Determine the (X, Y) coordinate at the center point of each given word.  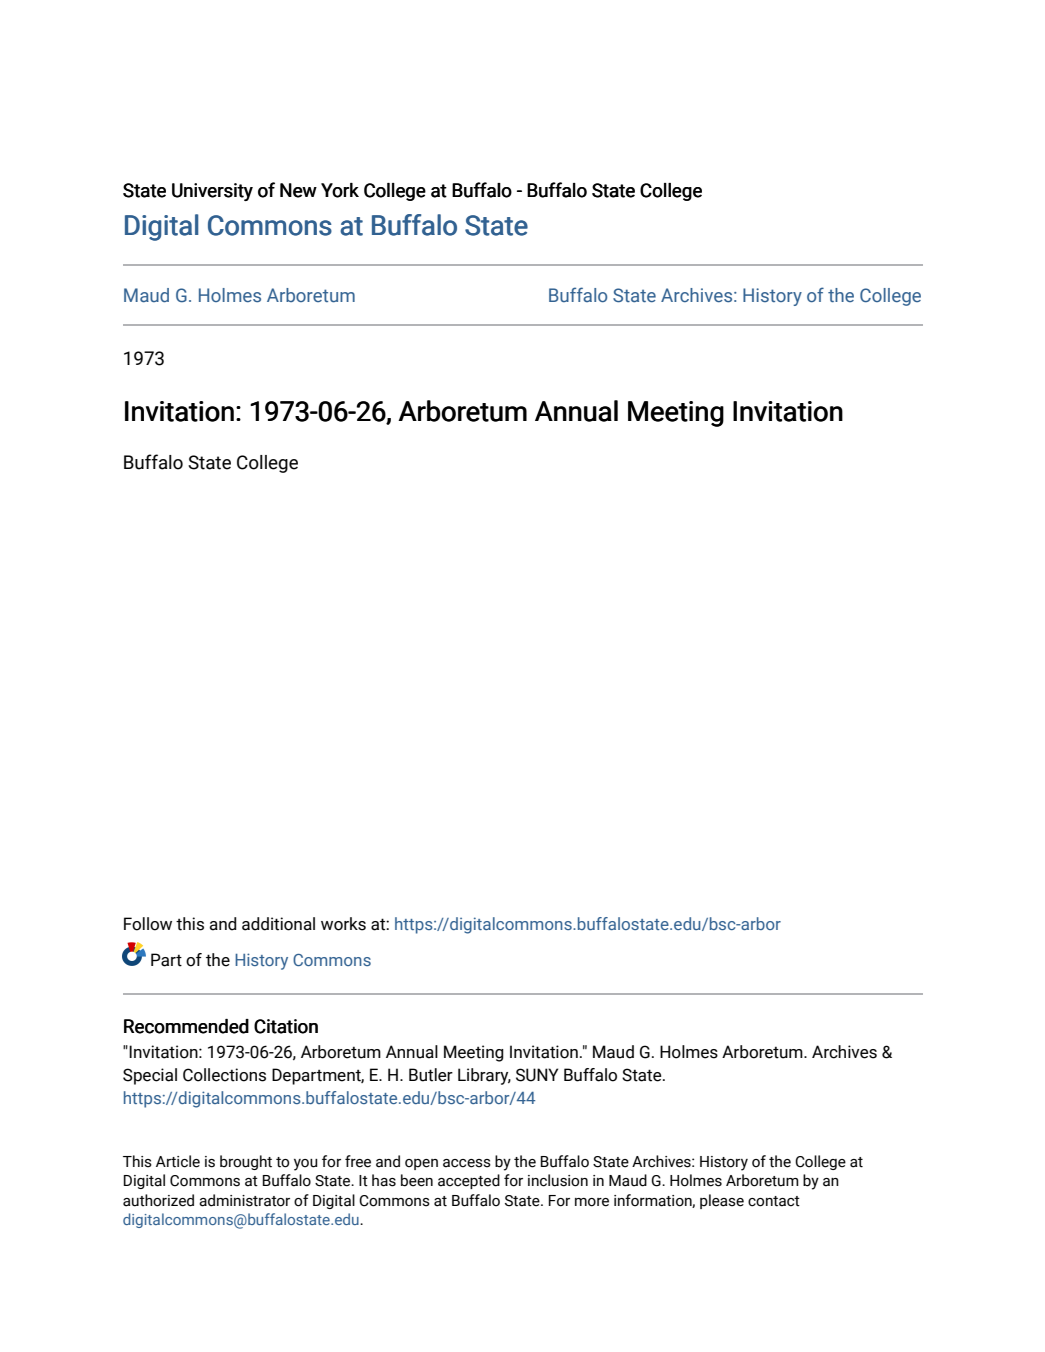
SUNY (537, 1075)
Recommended (186, 1026)
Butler (431, 1075)
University (212, 192)
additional (278, 924)
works (343, 924)
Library (484, 1076)
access (467, 1163)
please (722, 1201)
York (340, 190)
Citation (286, 1026)
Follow (148, 924)
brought (246, 1162)
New (298, 190)
